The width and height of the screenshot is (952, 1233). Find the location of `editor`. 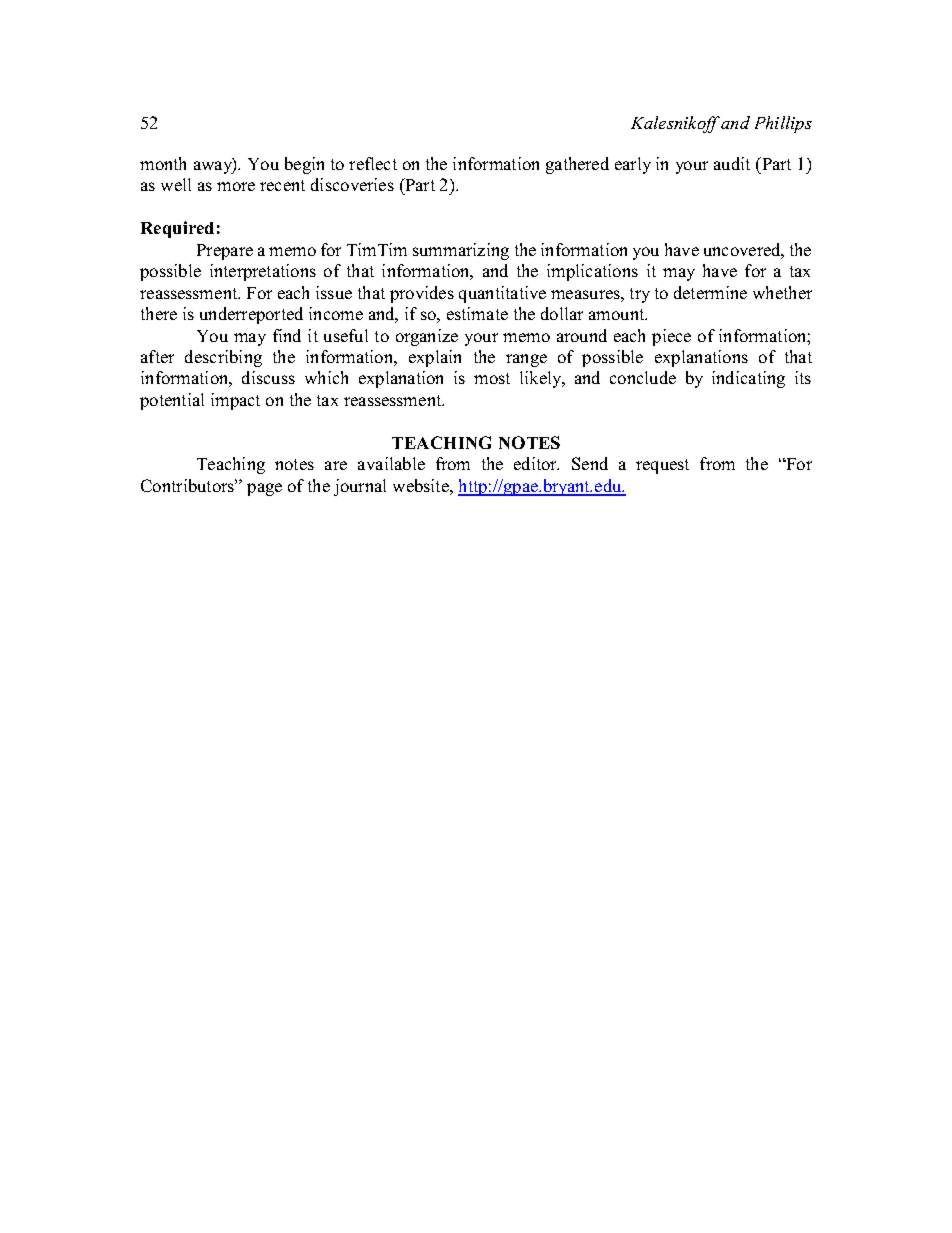

editor is located at coordinates (536, 463).
